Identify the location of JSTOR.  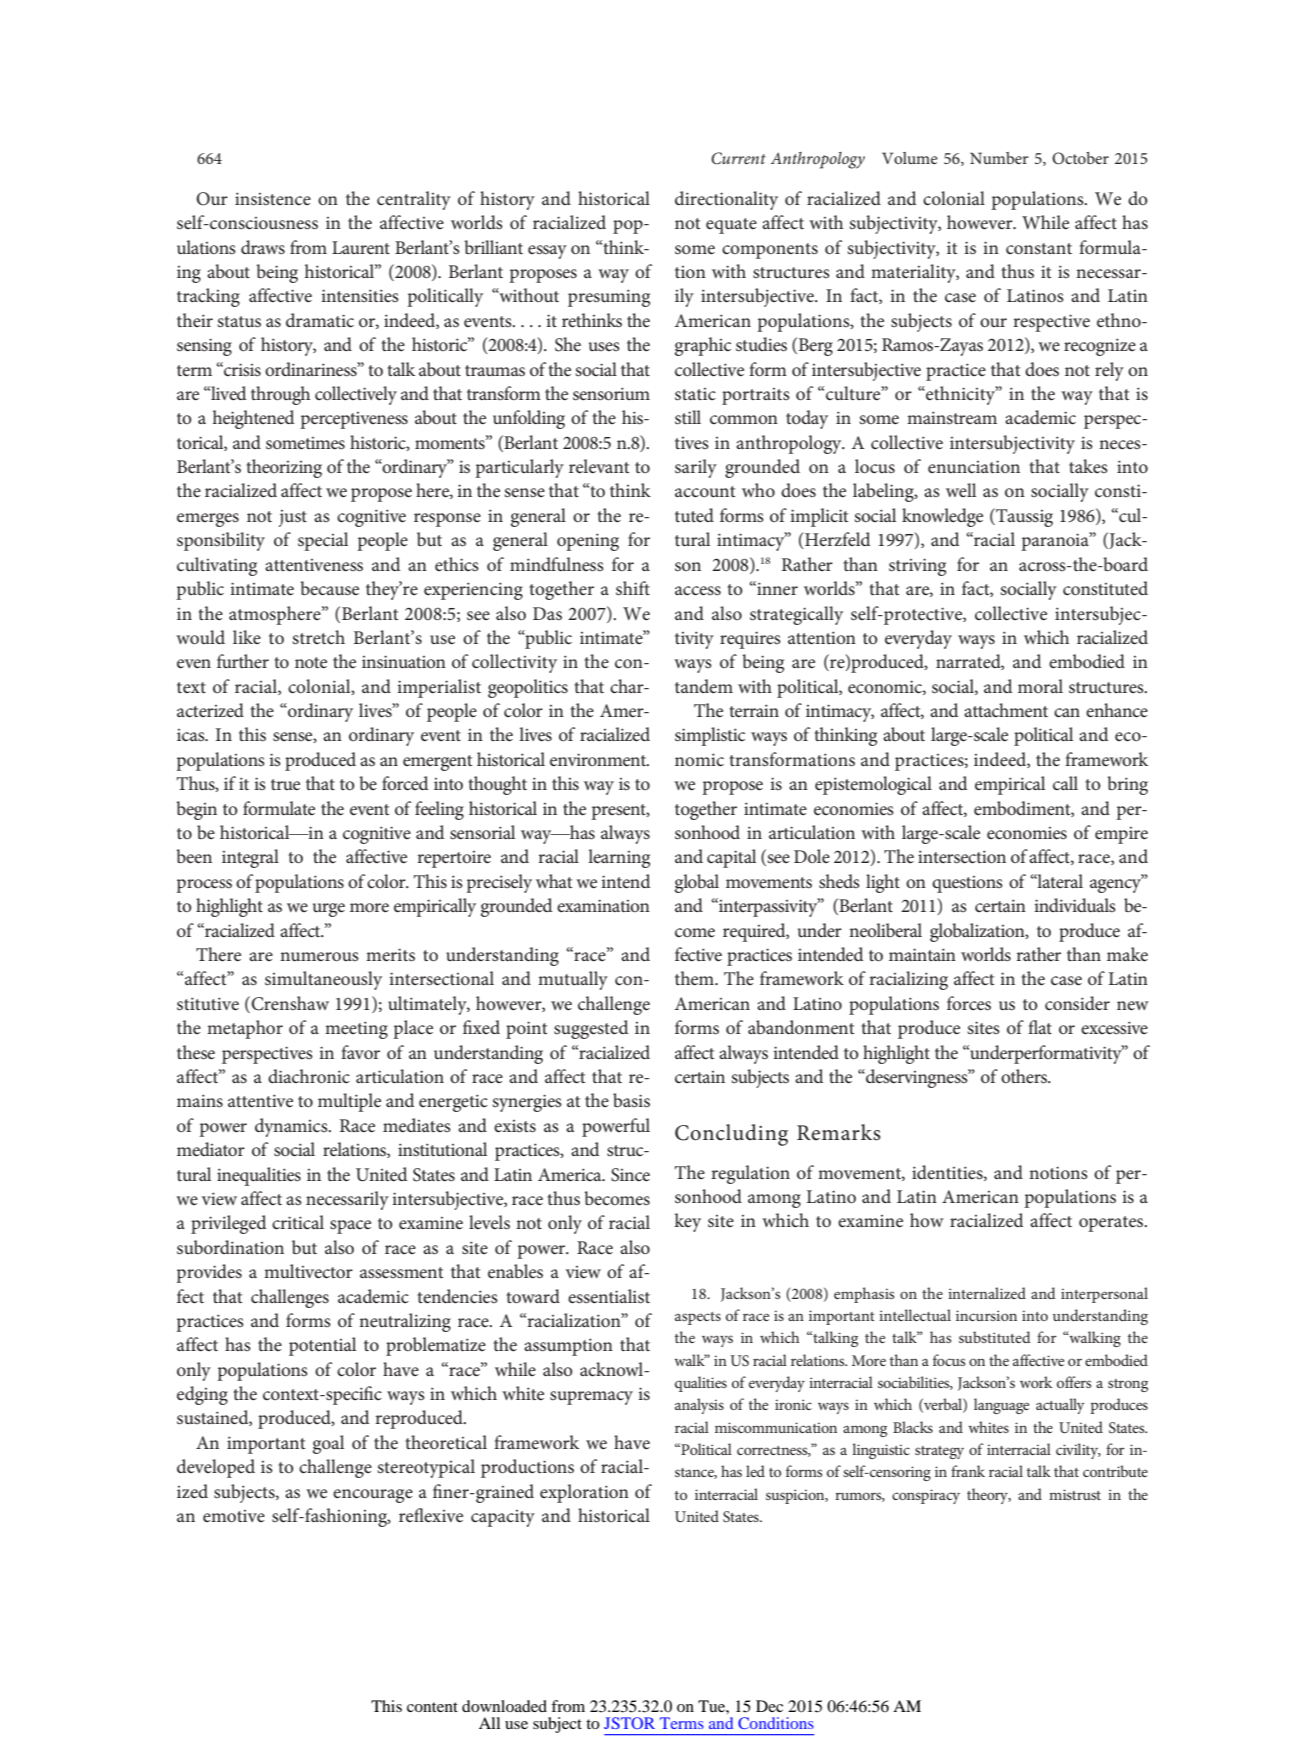
(629, 1723).
